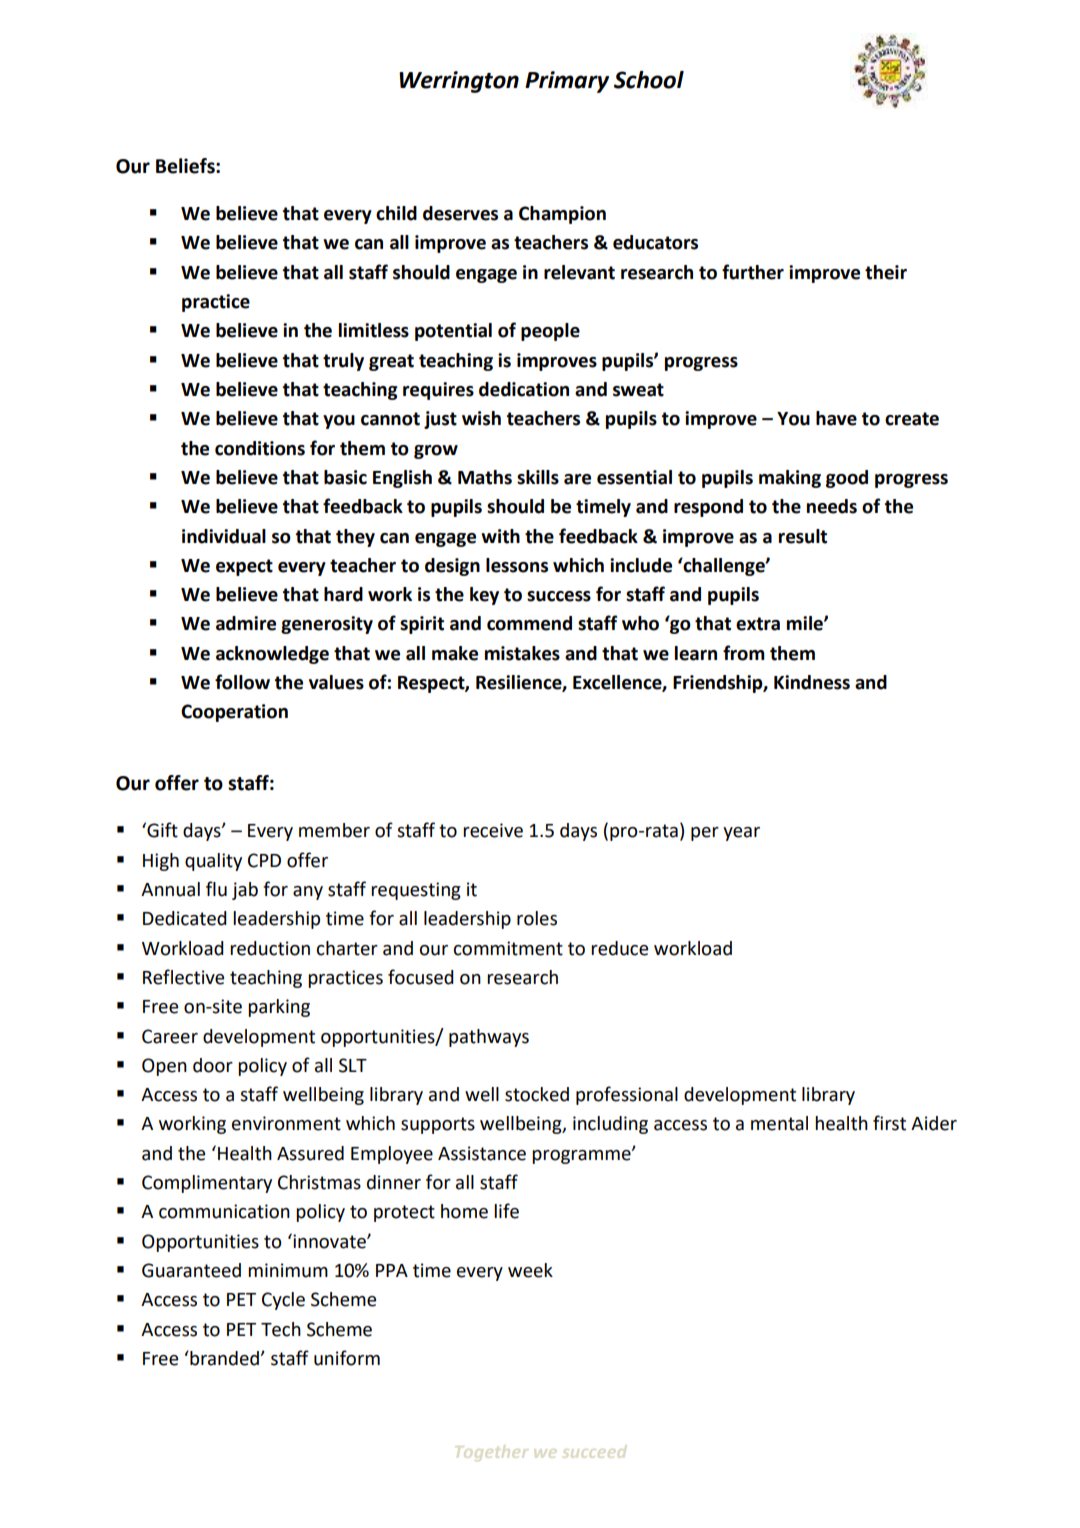 The width and height of the screenshot is (1080, 1528). I want to click on first, so click(889, 1123).
